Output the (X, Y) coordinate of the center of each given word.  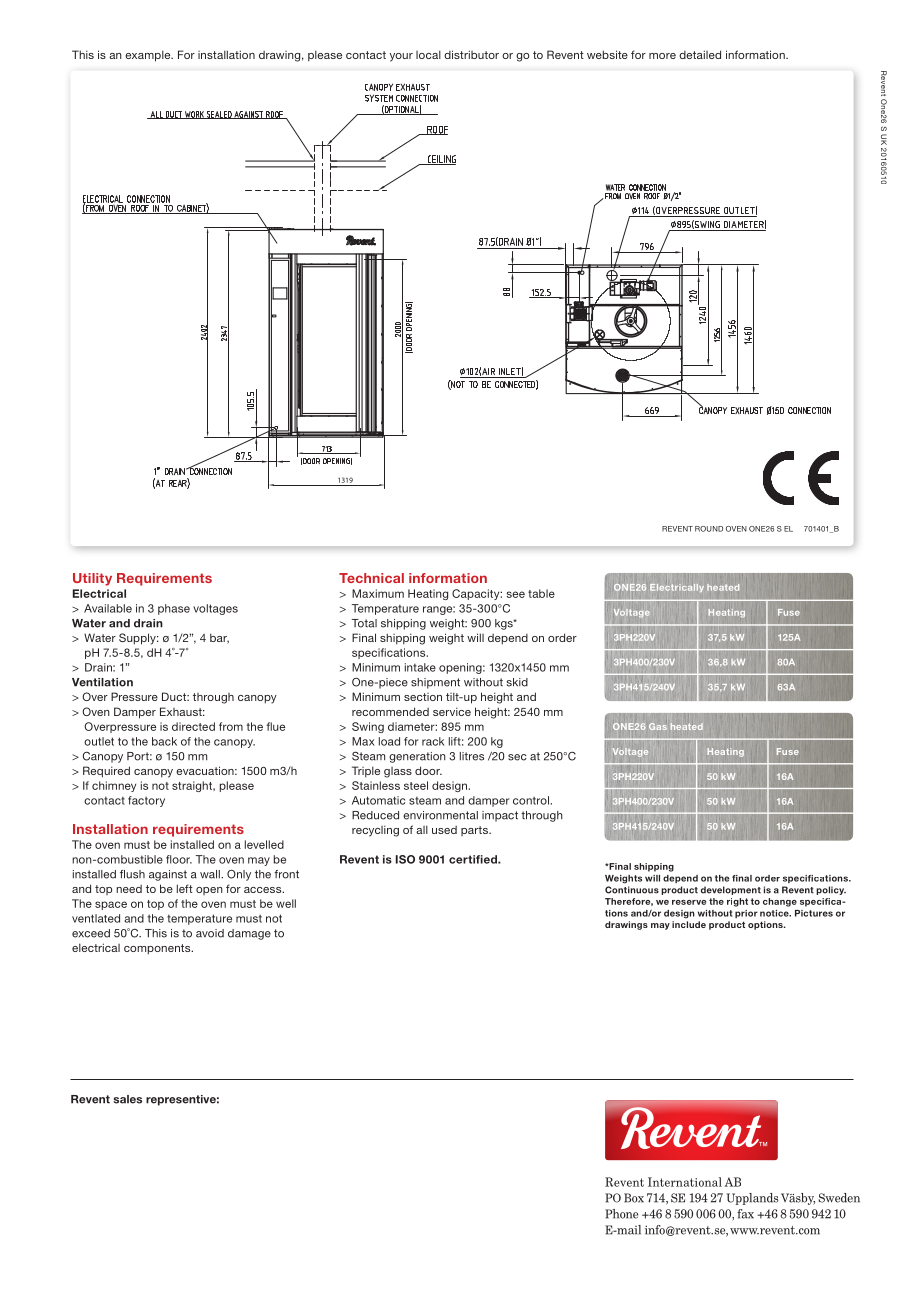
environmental (440, 815)
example (149, 56)
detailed (700, 54)
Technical (371, 578)
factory (146, 801)
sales (127, 1099)
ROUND (709, 529)
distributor (471, 54)
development (731, 890)
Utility (92, 579)
